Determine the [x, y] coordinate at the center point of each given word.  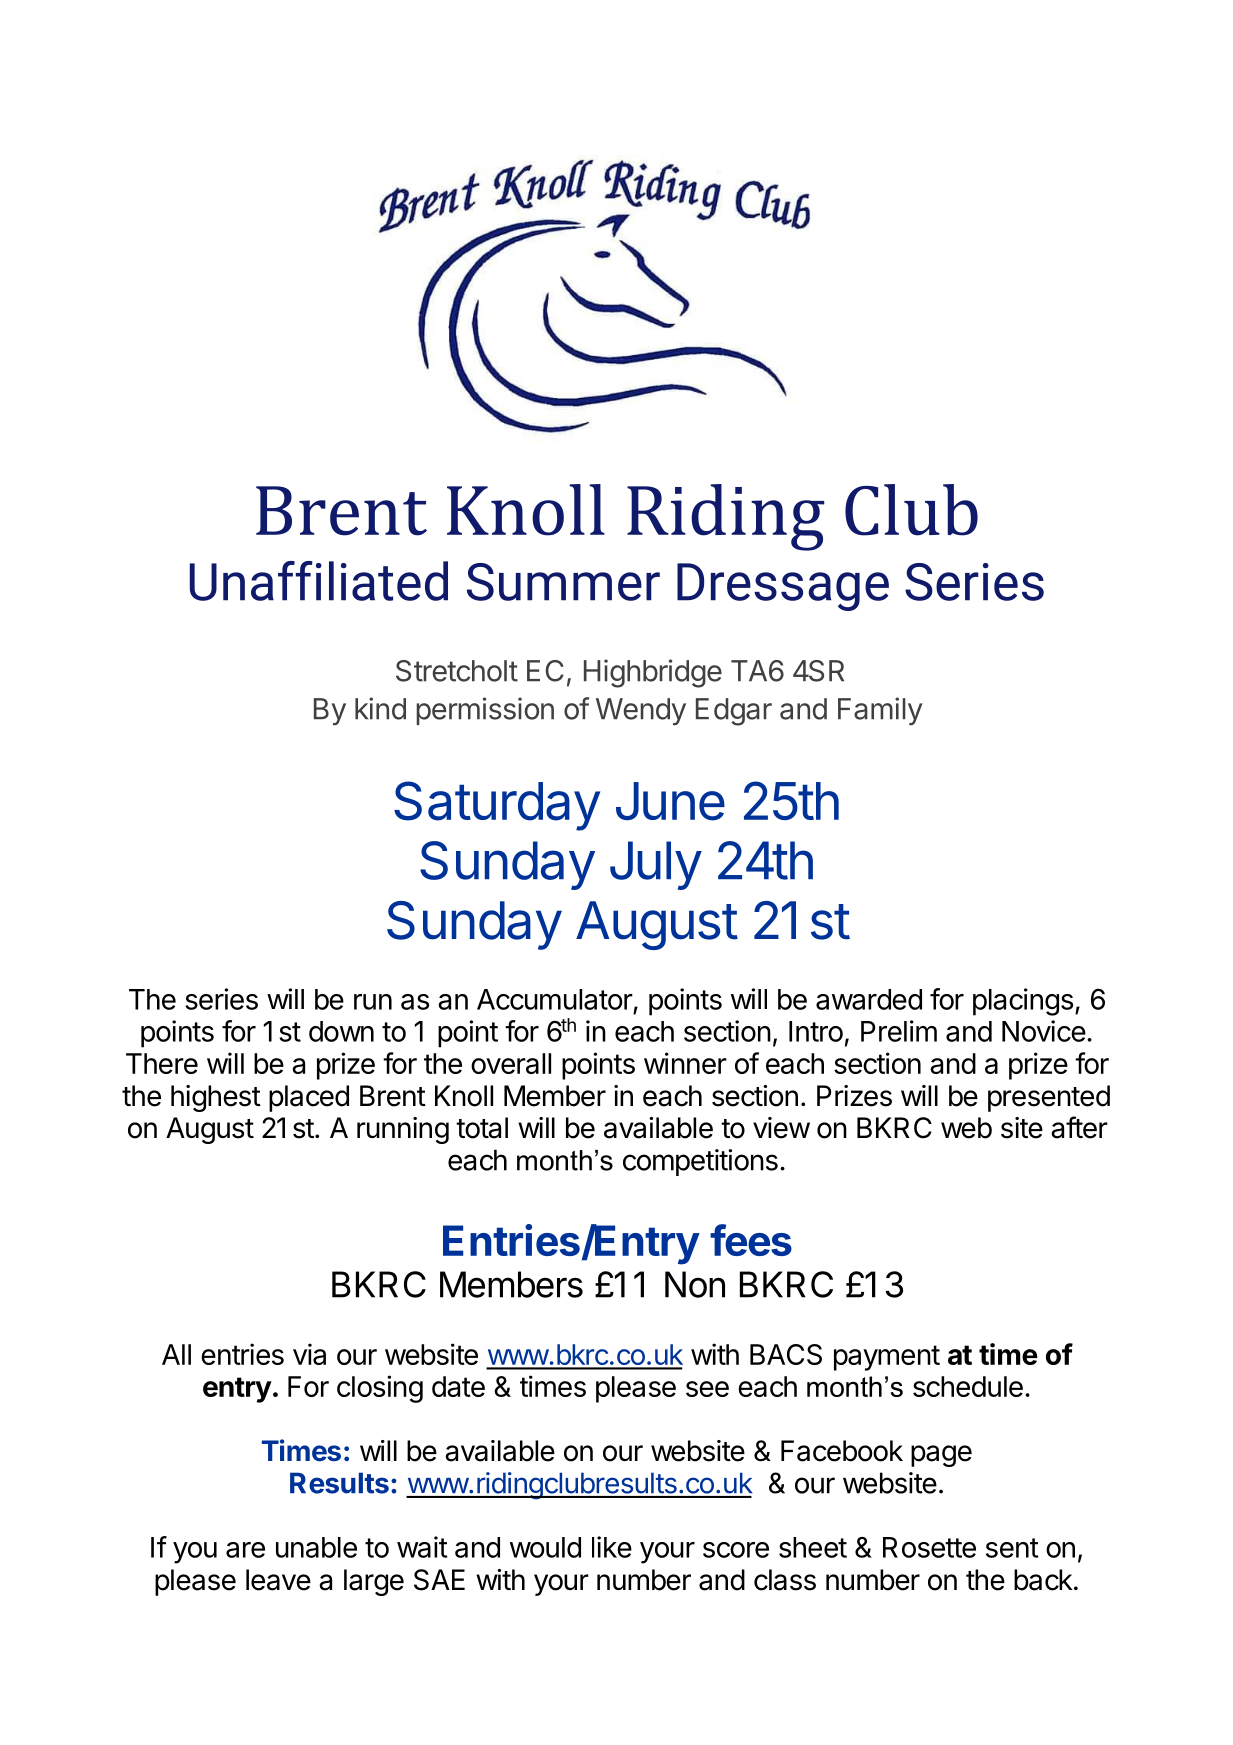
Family [880, 711]
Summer [563, 582]
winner [685, 1063]
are [245, 1550]
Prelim [899, 1031]
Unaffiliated [319, 581]
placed [309, 1098]
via [309, 1354]
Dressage [783, 587]
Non [695, 1284]
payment [887, 1358]
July [656, 865]
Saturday [497, 806]
